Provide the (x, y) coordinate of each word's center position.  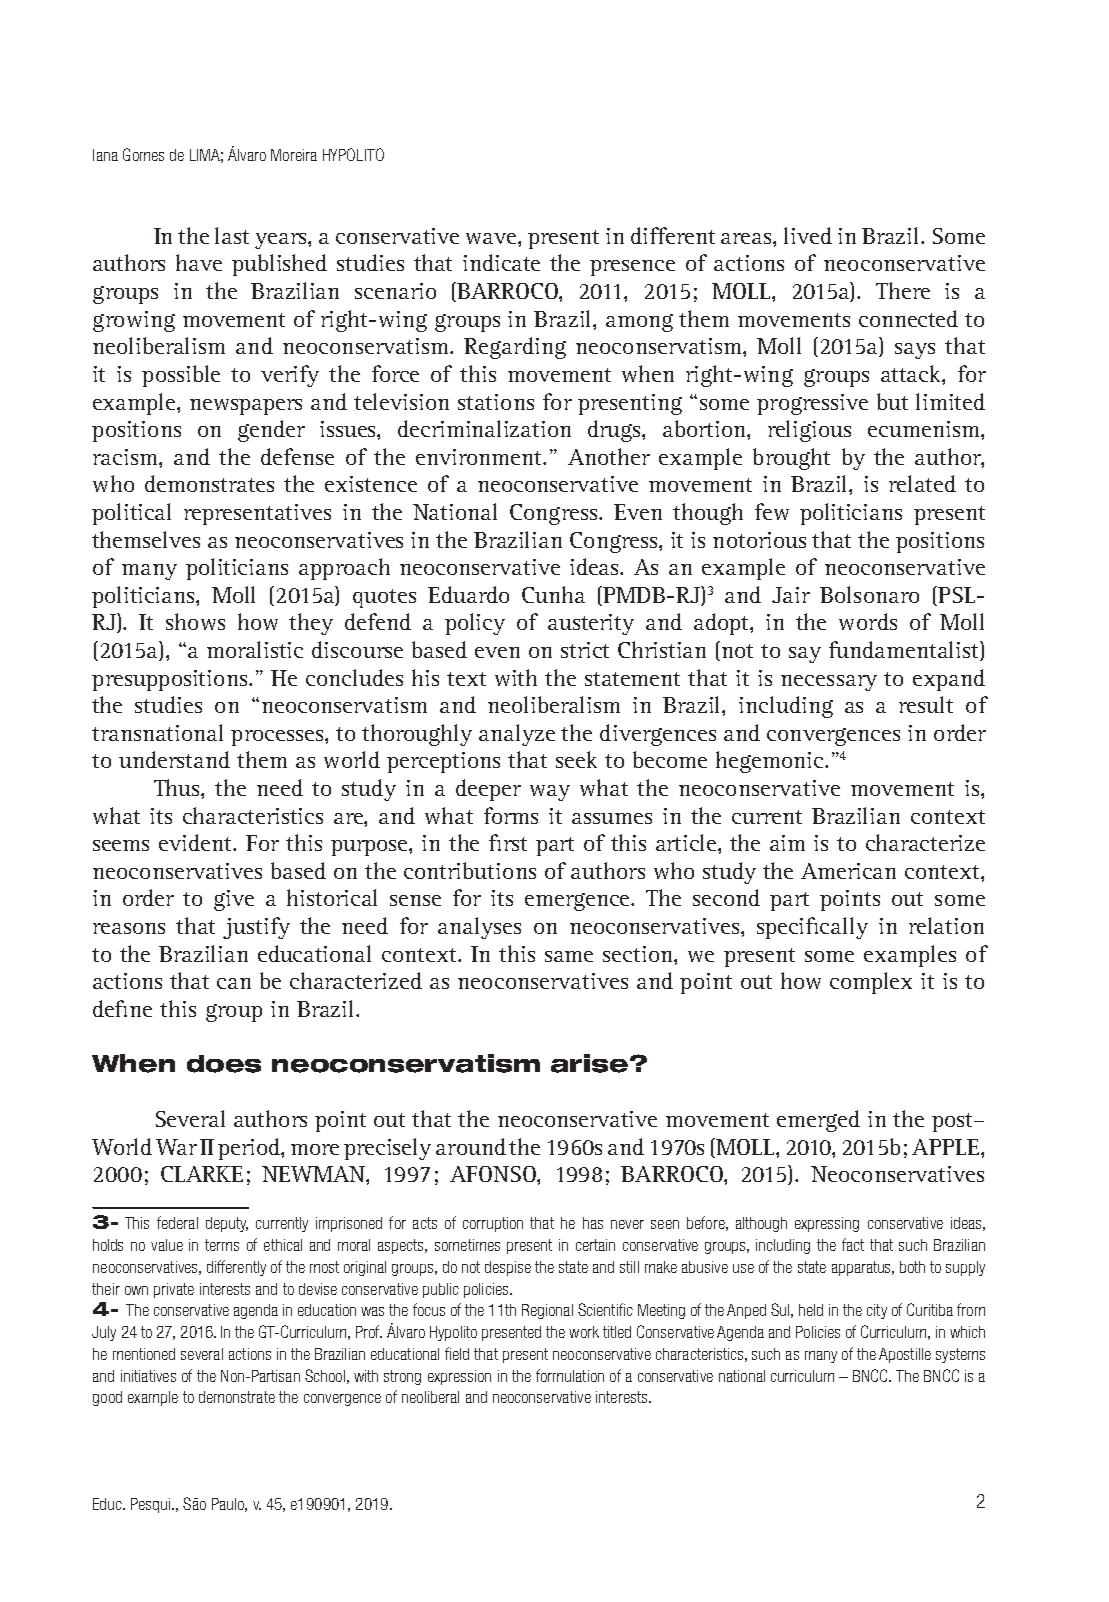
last (232, 235)
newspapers (246, 407)
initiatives (148, 1376)
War (176, 1147)
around (471, 1146)
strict (585, 650)
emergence (579, 902)
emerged (818, 1121)
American (848, 871)
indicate (501, 262)
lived (808, 235)
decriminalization (484, 428)
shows (195, 621)
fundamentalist (905, 651)
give (234, 900)
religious (809, 431)
